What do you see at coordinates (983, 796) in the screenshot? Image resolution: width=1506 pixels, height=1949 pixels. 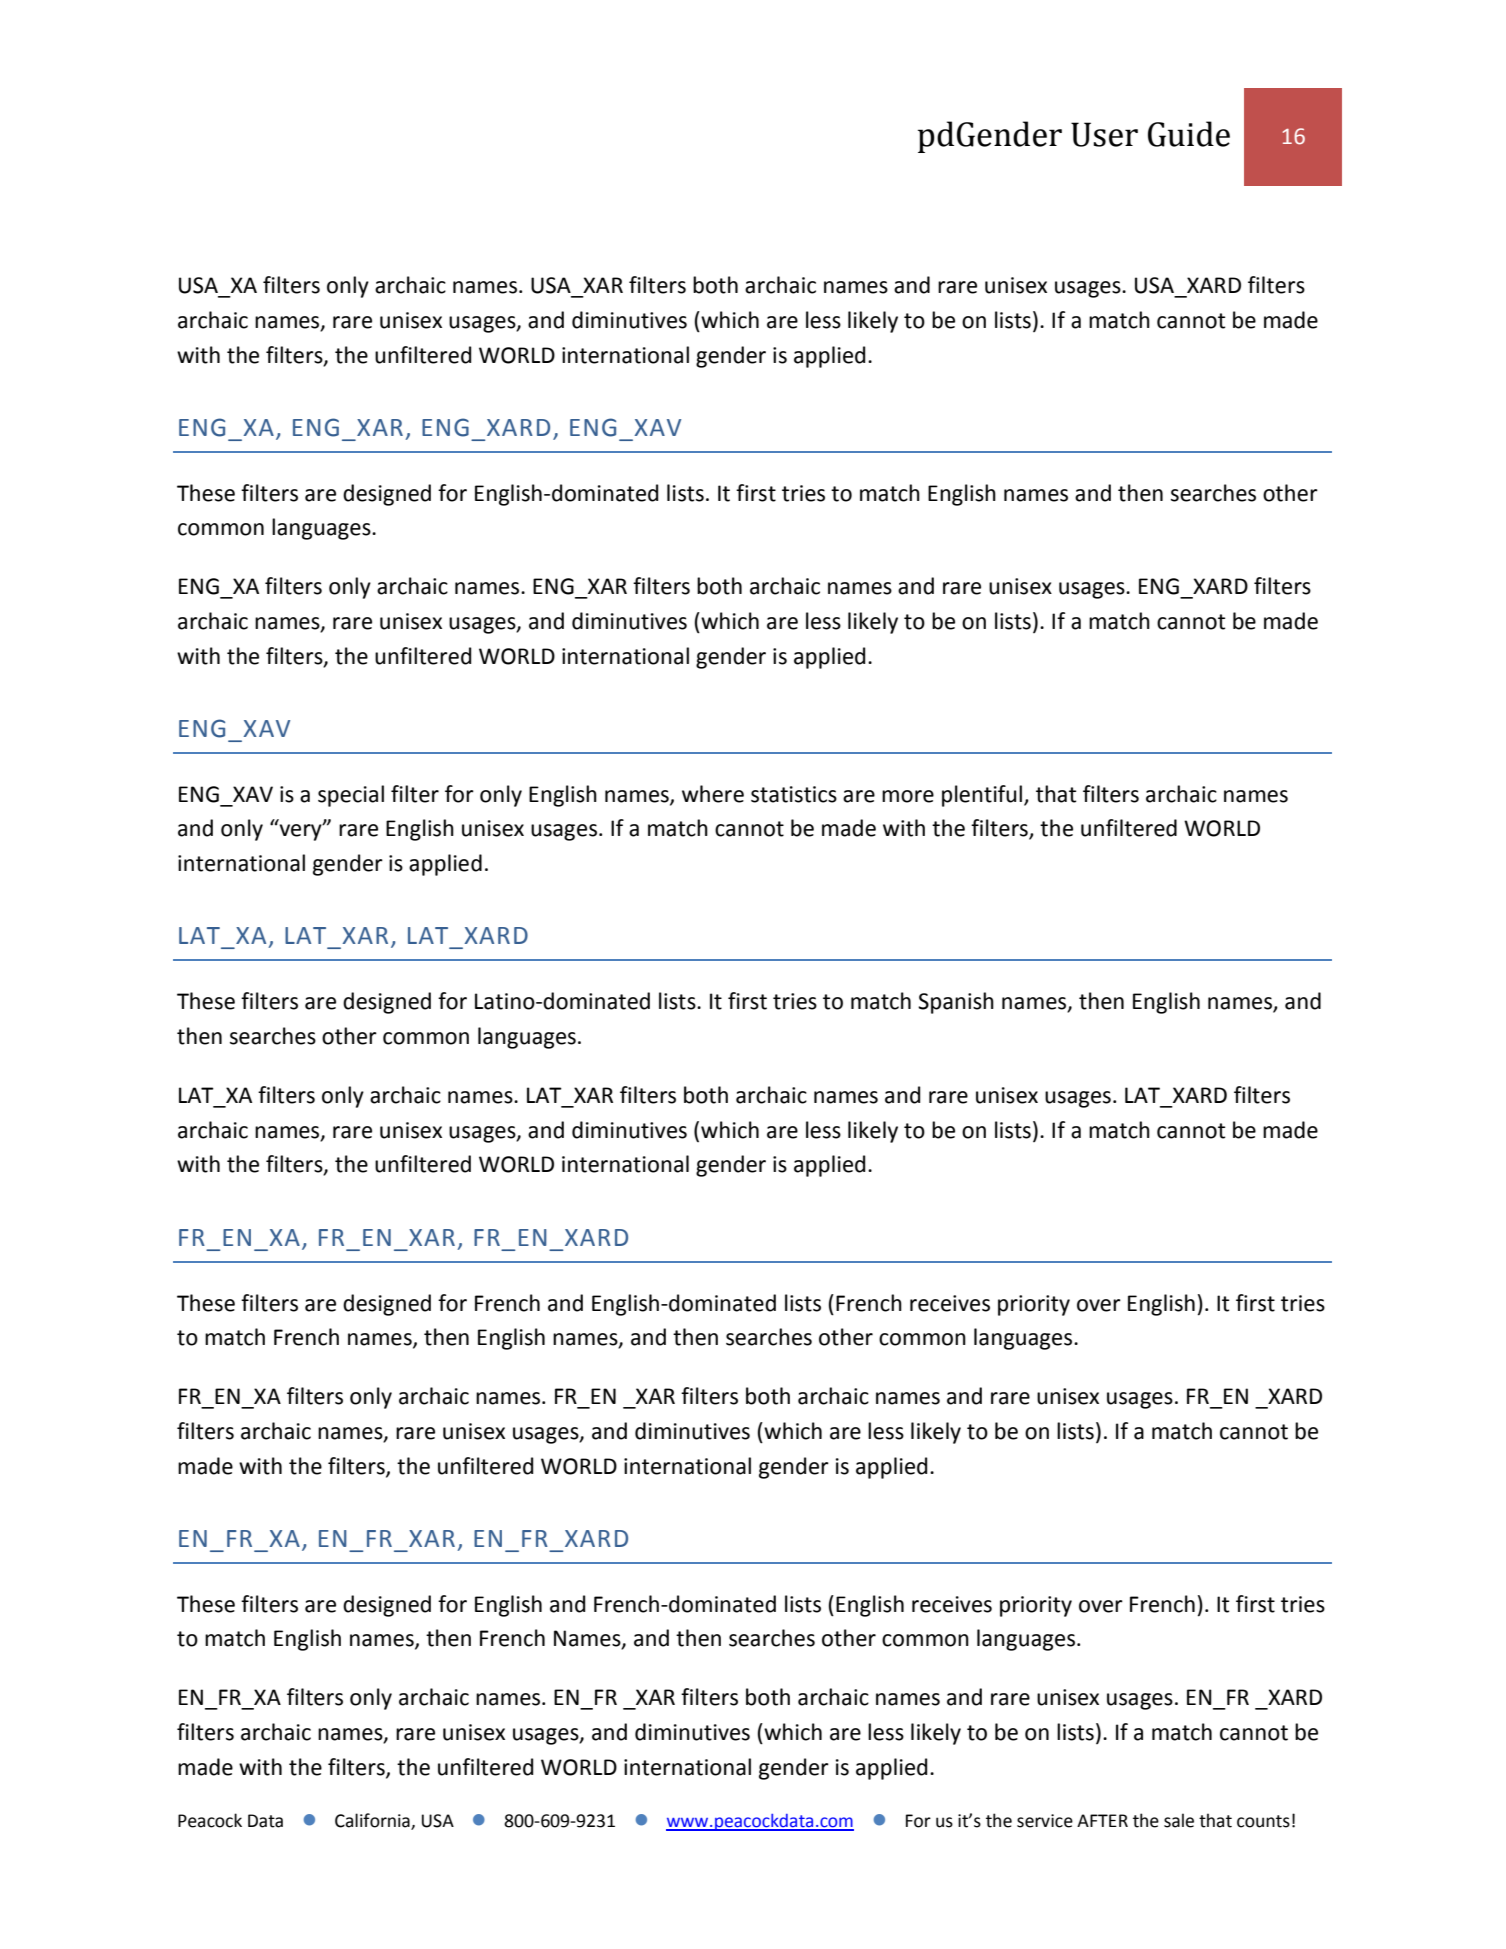 I see `plentiful` at bounding box center [983, 796].
